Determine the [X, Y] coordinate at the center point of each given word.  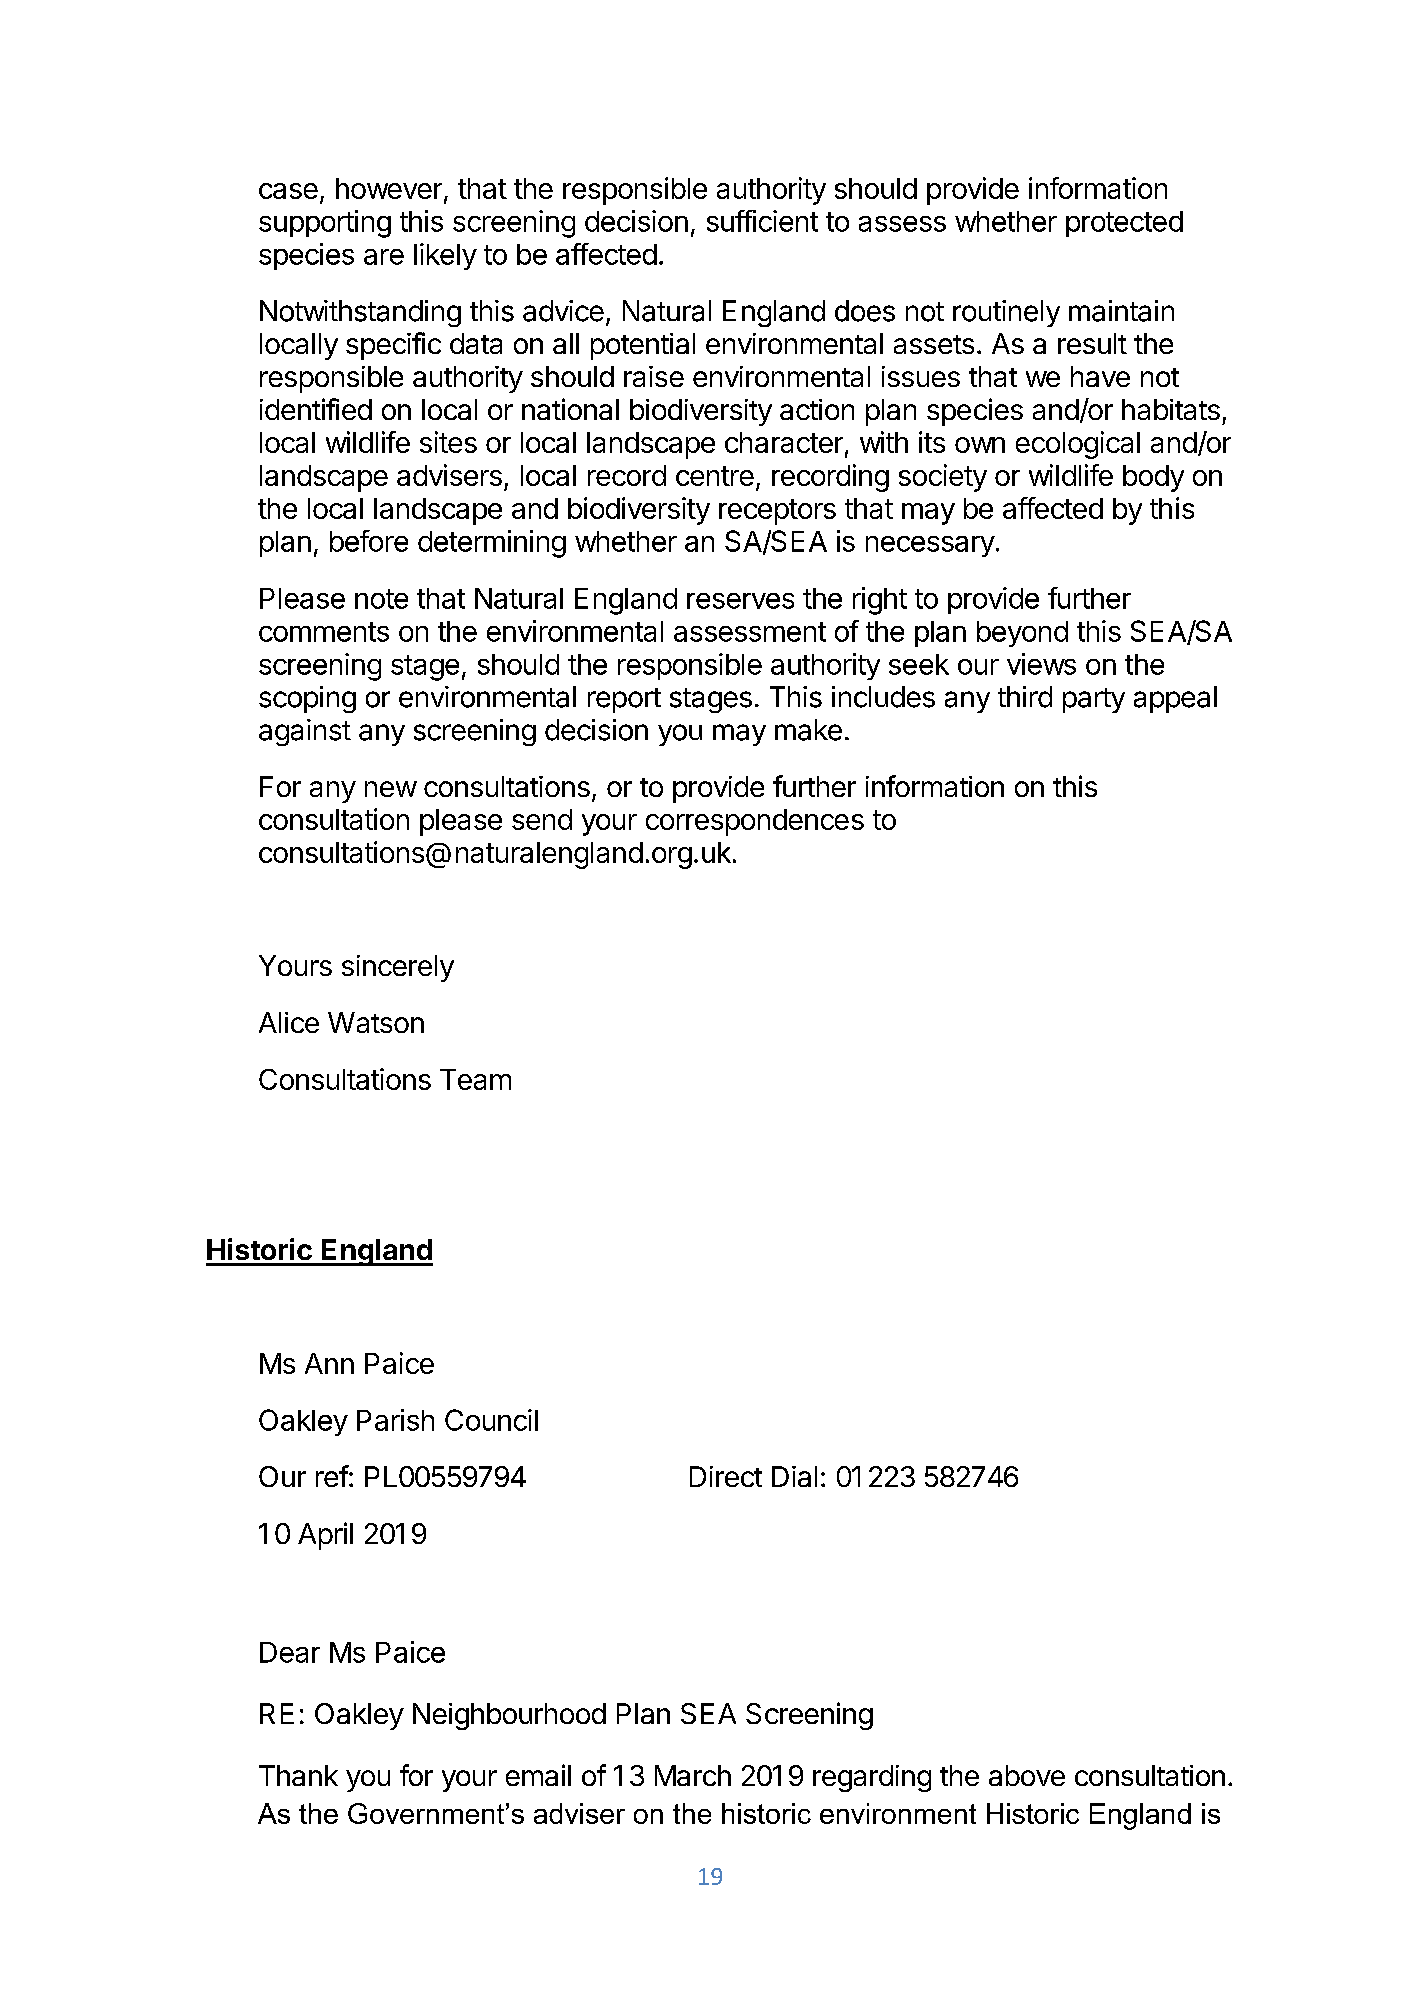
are [384, 257]
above [1027, 1775]
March [693, 1775]
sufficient [762, 221]
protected [1124, 224]
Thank [298, 1775]
